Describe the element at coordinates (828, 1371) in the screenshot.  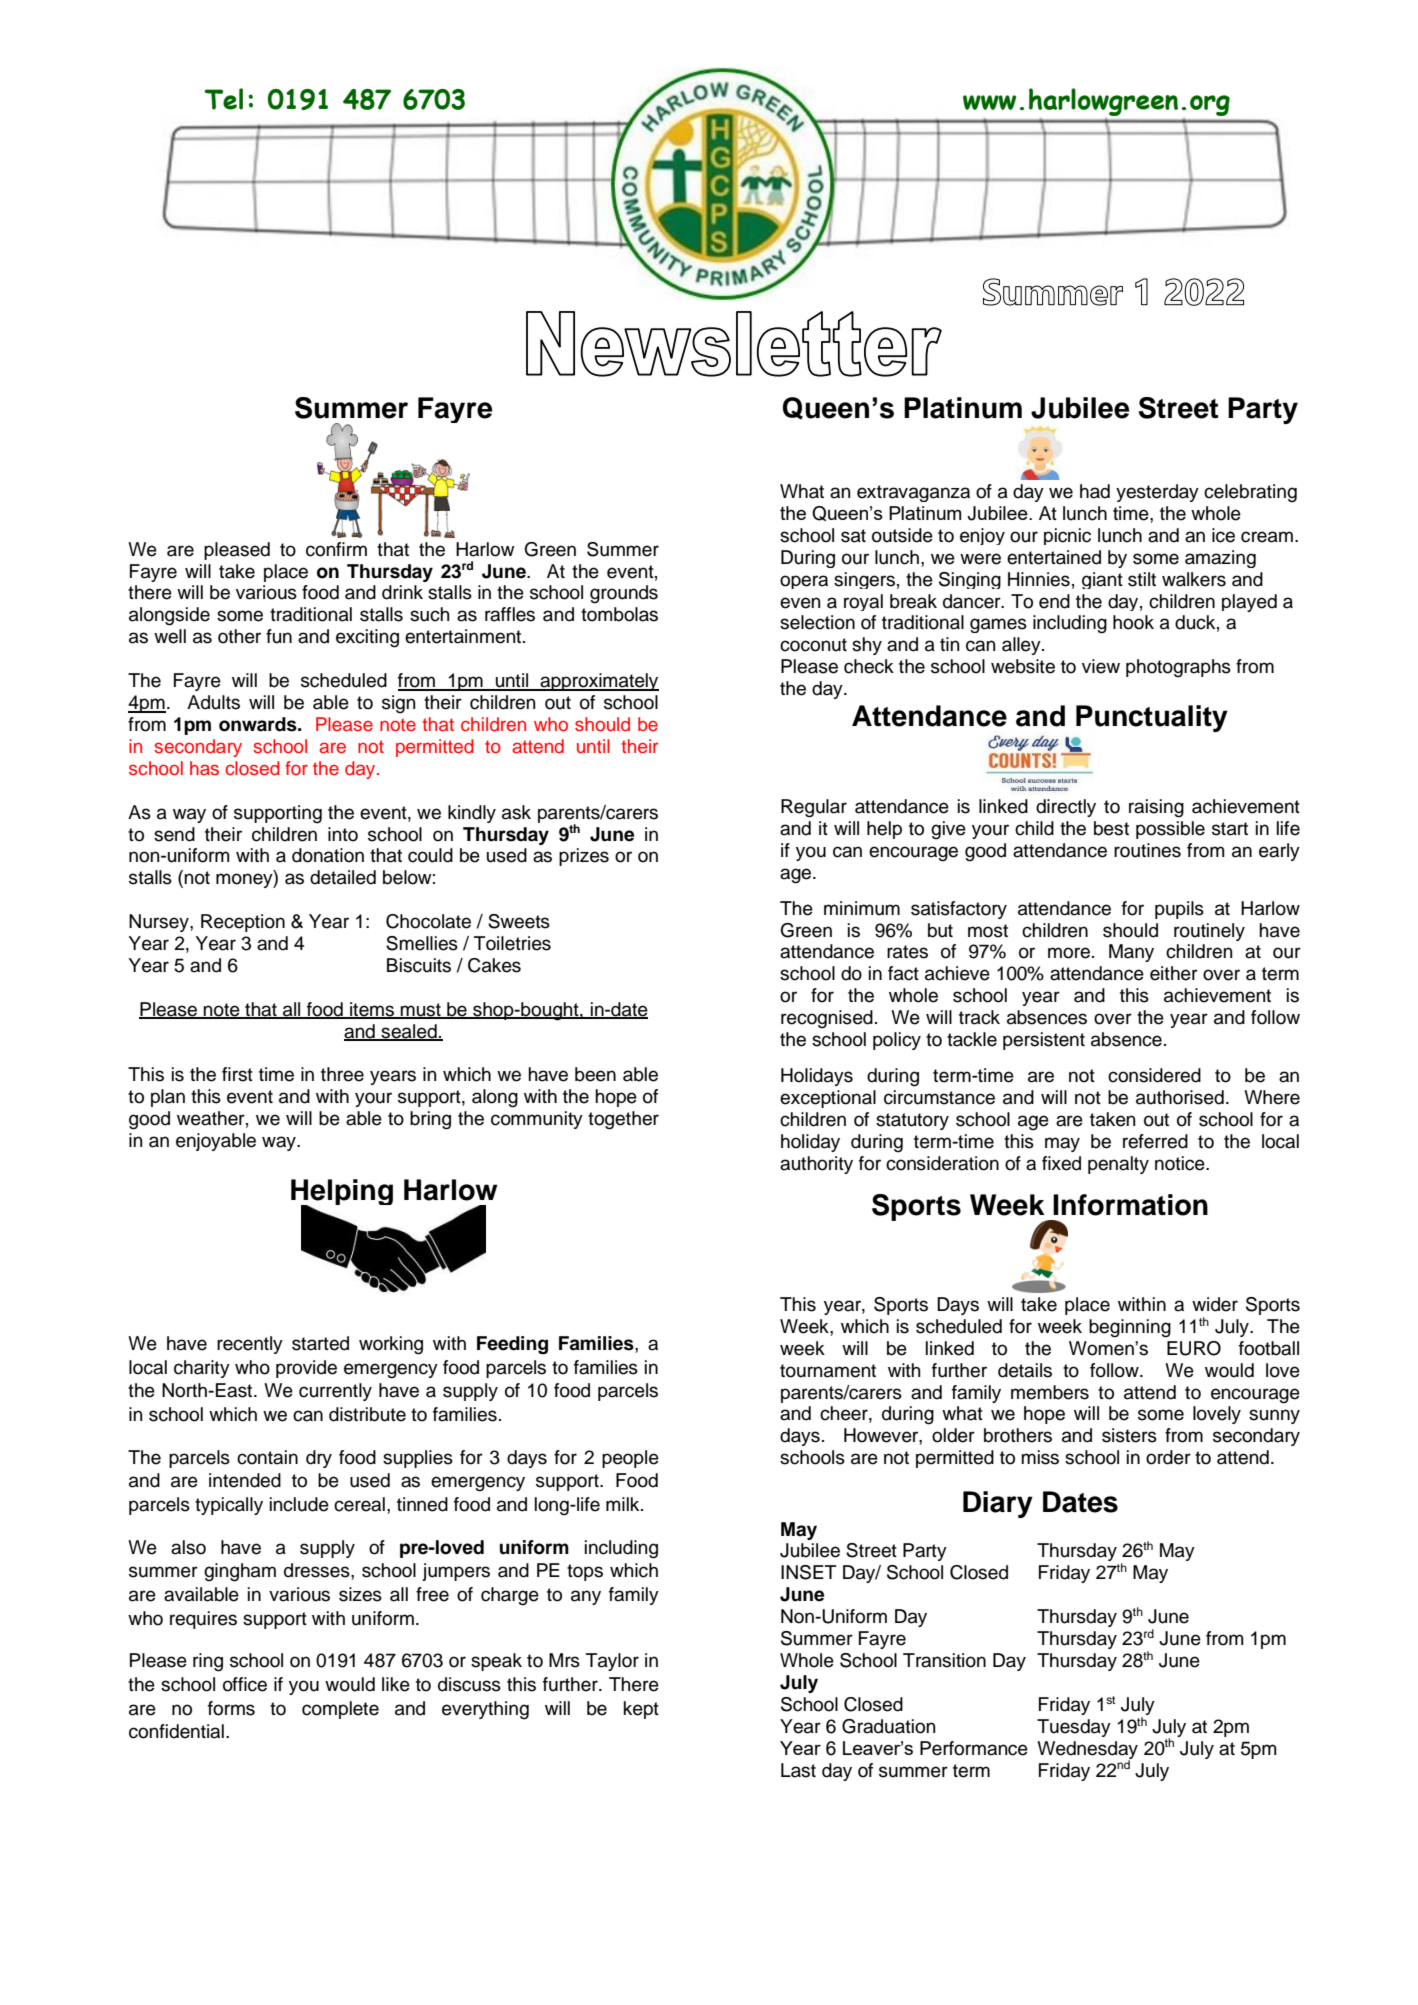
I see `tournament` at that location.
